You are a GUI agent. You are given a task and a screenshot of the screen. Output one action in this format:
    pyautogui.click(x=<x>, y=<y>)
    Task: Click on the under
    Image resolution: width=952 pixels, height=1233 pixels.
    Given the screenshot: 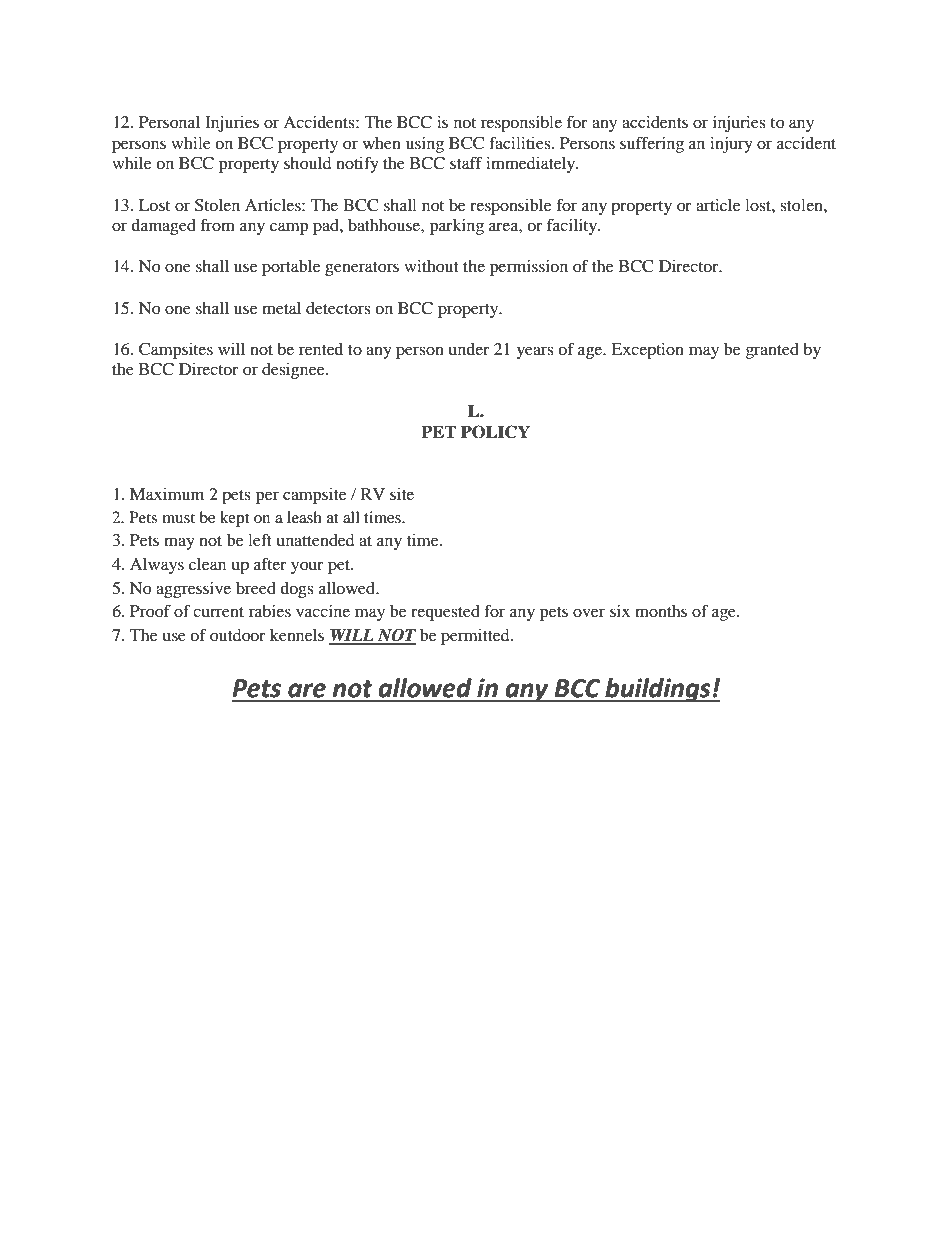 What is the action you would take?
    pyautogui.click(x=469, y=349)
